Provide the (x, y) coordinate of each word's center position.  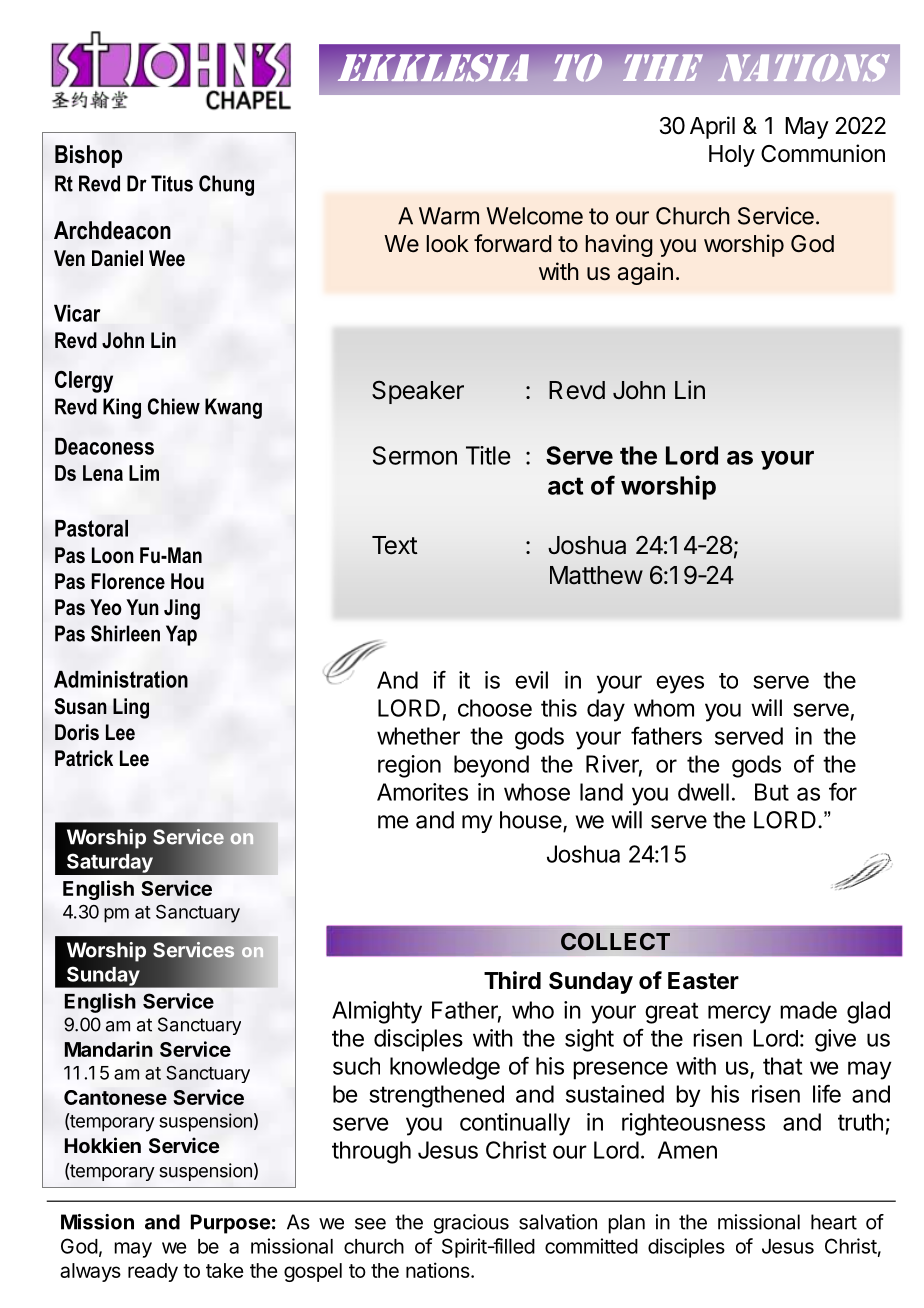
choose (495, 708)
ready (153, 1272)
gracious (471, 1224)
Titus (172, 183)
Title (488, 455)
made (808, 1010)
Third (512, 980)
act (566, 486)
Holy (732, 156)
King (122, 408)
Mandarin (109, 1049)
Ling (131, 708)
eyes (680, 684)
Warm (449, 216)
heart (834, 1222)
